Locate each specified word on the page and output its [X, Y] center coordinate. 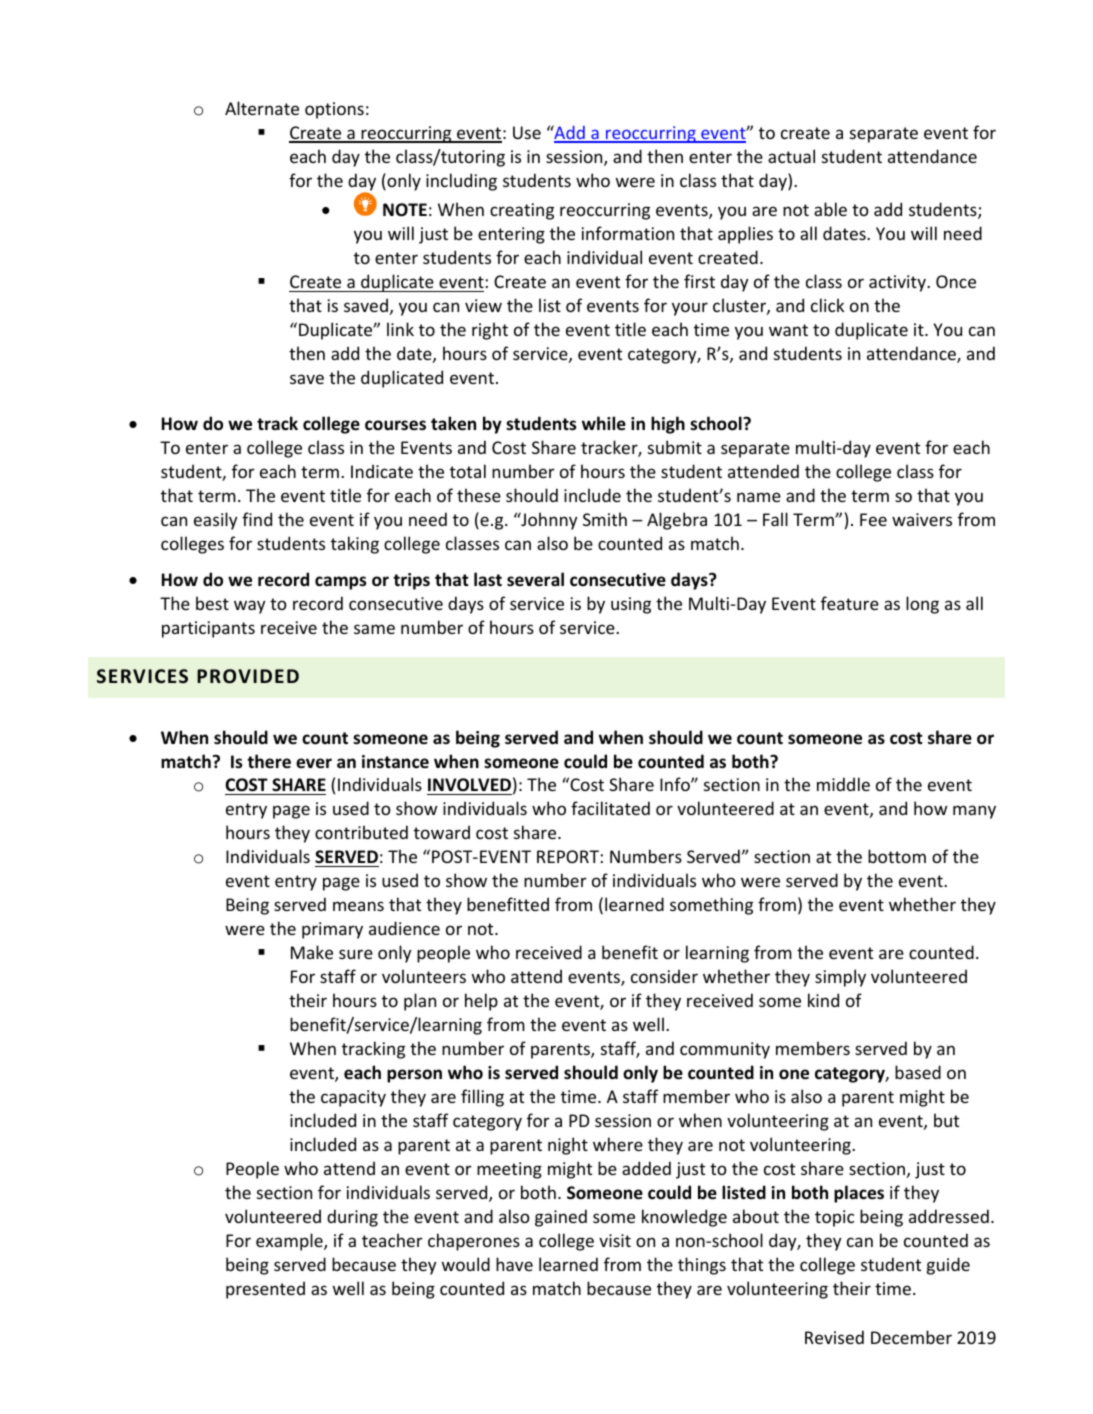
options [334, 110]
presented [265, 1290]
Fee [873, 519]
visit [615, 1240]
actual [791, 156]
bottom [897, 856]
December [911, 1337]
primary [332, 930]
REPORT [568, 856]
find [257, 519]
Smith [605, 519]
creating [522, 211]
